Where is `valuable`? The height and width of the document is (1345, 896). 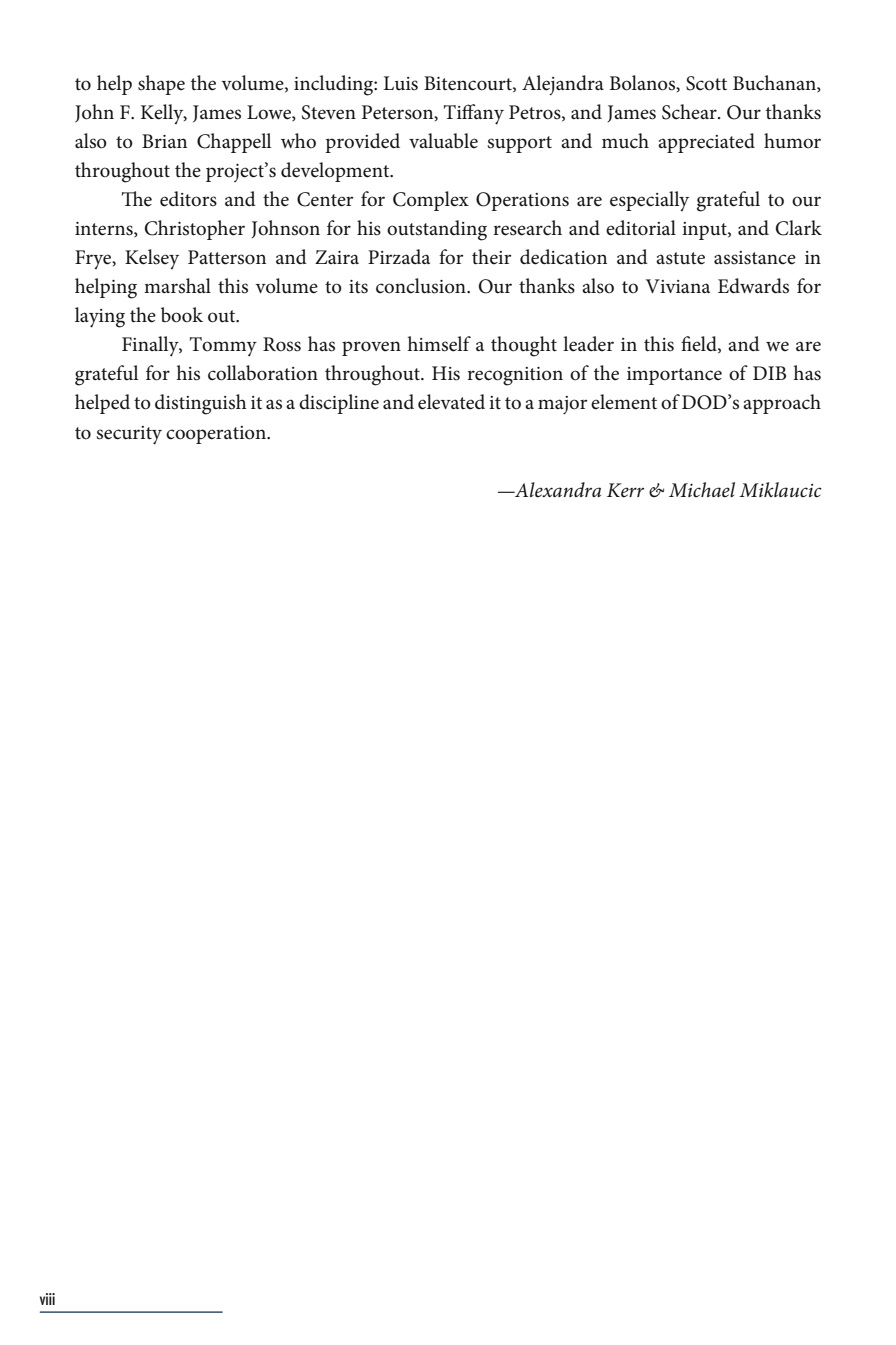
valuable is located at coordinates (443, 141).
